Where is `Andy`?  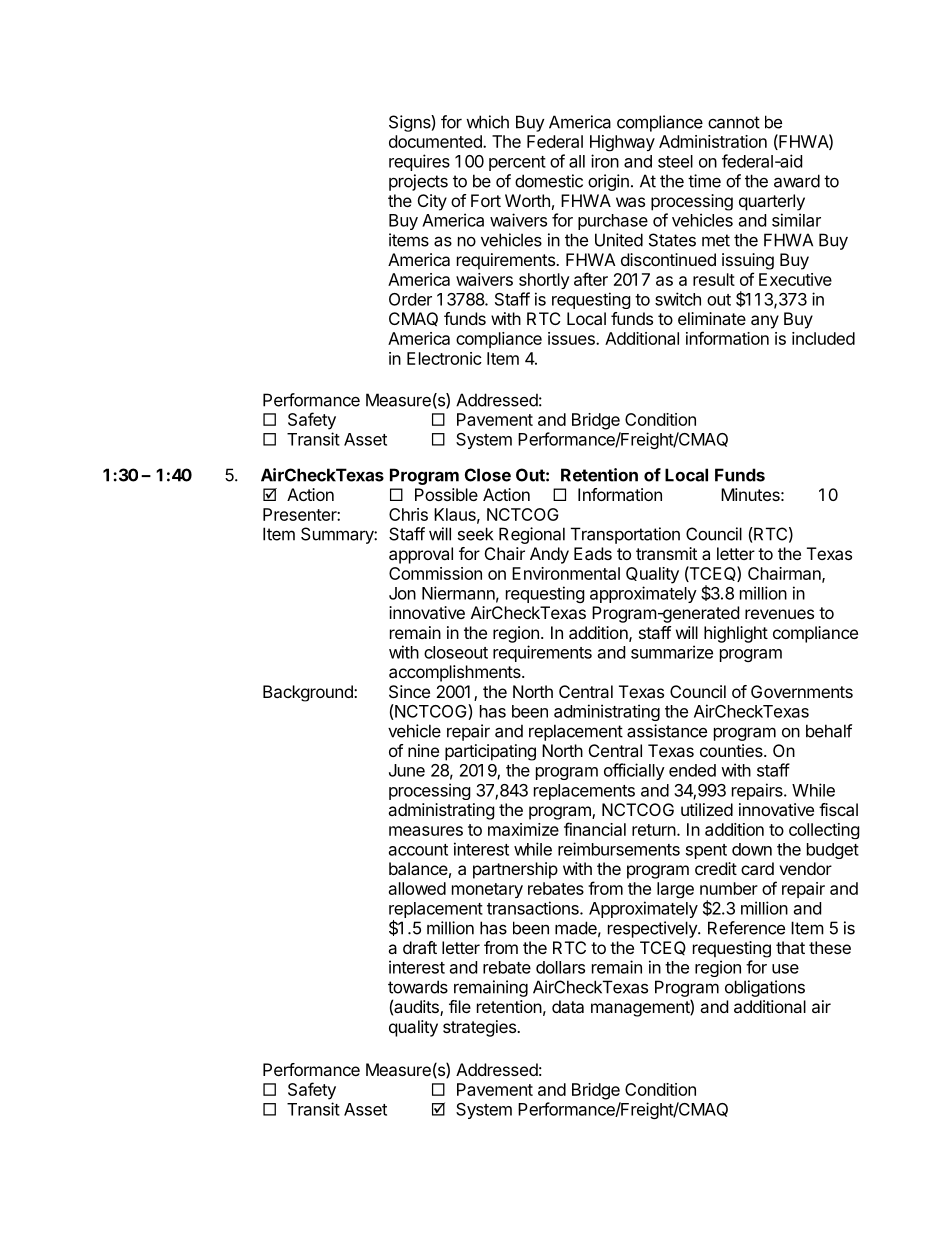 Andy is located at coordinates (549, 555).
